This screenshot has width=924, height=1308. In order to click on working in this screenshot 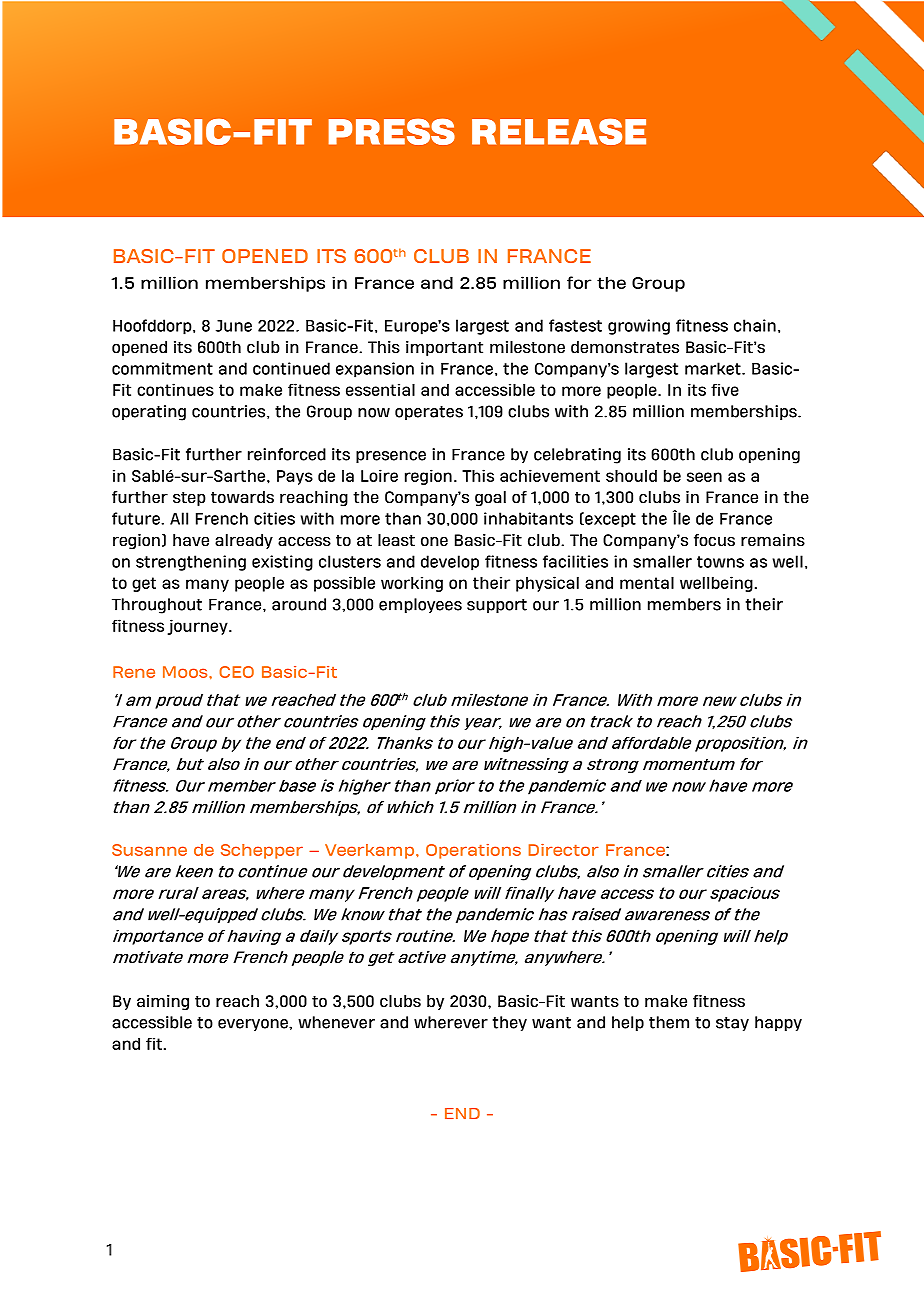, I will do `click(412, 584)`.
